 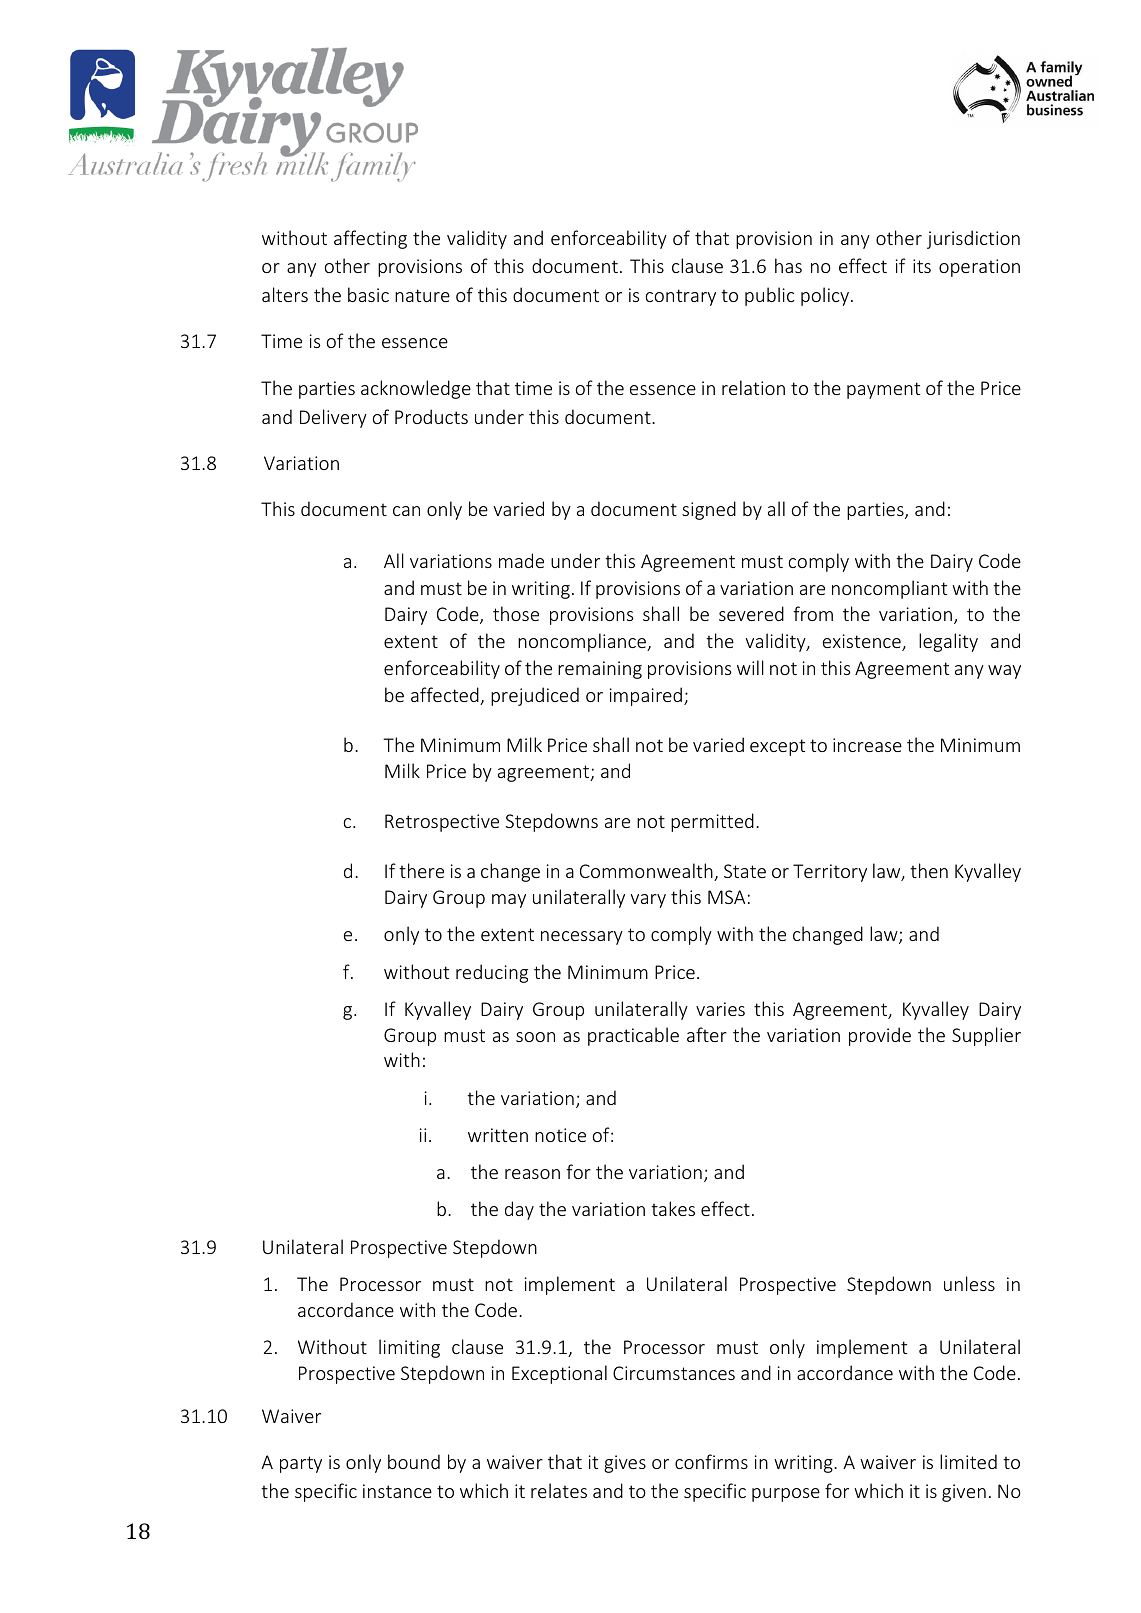 What do you see at coordinates (647, 872) in the screenshot?
I see `Commonwealth` at bounding box center [647, 872].
